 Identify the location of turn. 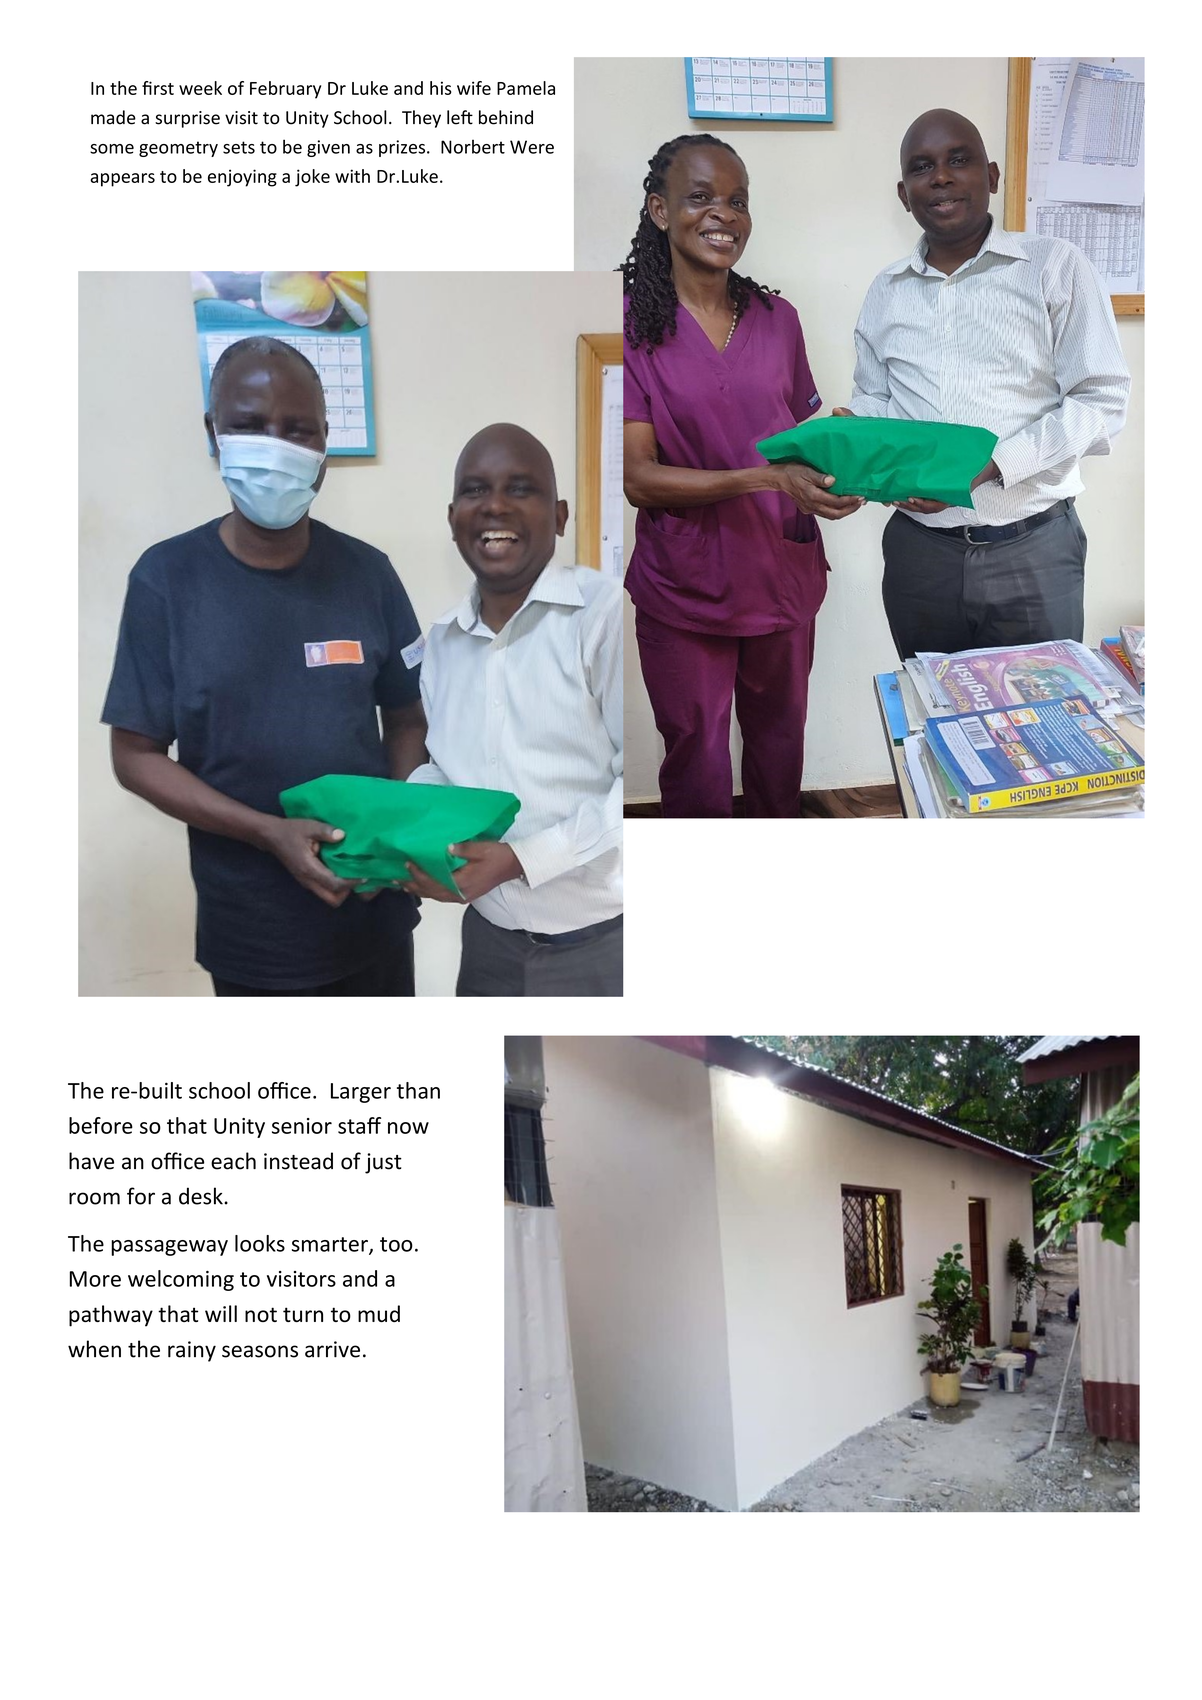
(303, 1314).
